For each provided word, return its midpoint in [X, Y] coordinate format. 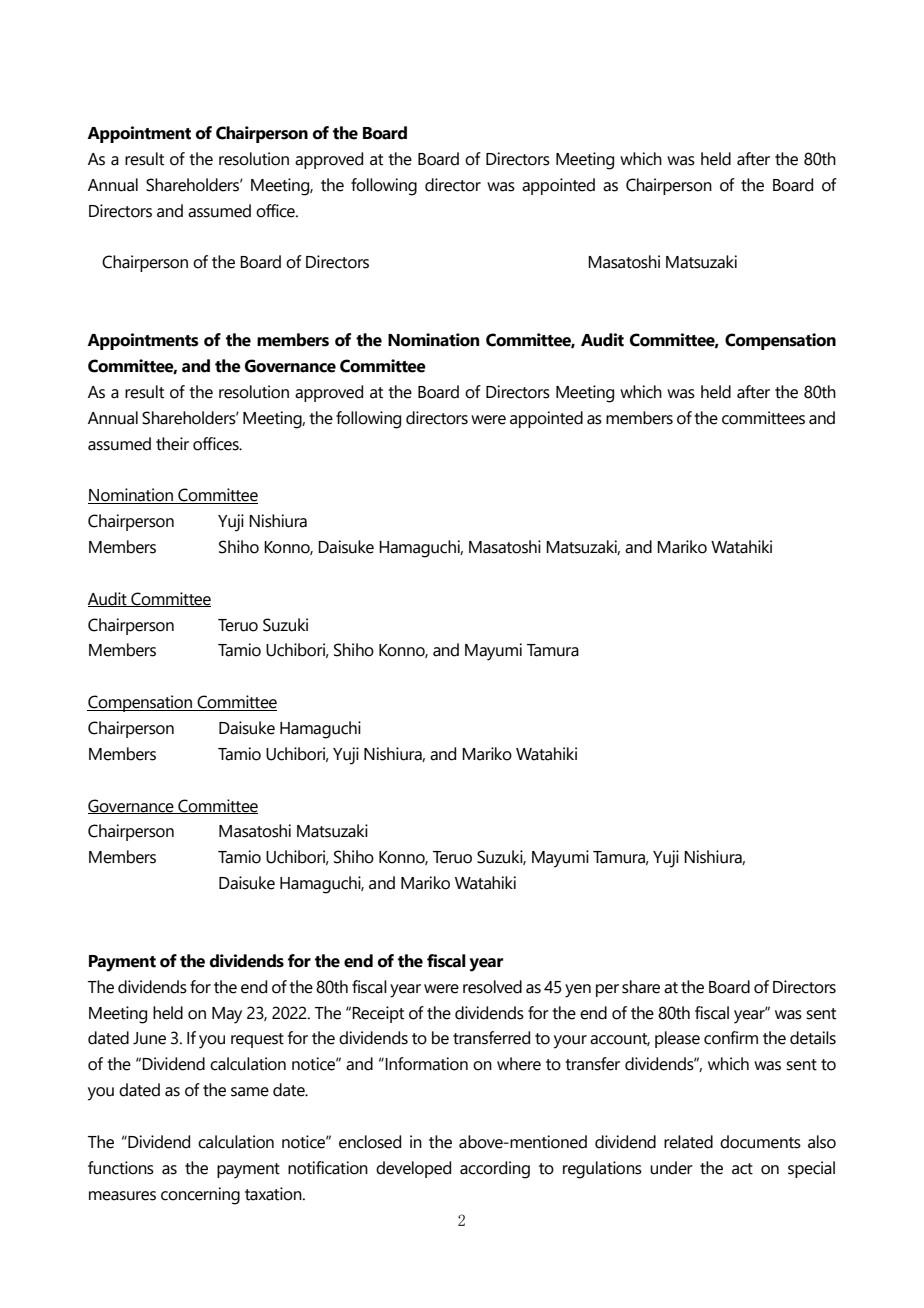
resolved [492, 987]
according [495, 1170]
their [172, 444]
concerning [200, 1196]
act [742, 1169]
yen [578, 991]
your [570, 1042]
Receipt [378, 1014]
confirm [731, 1038]
